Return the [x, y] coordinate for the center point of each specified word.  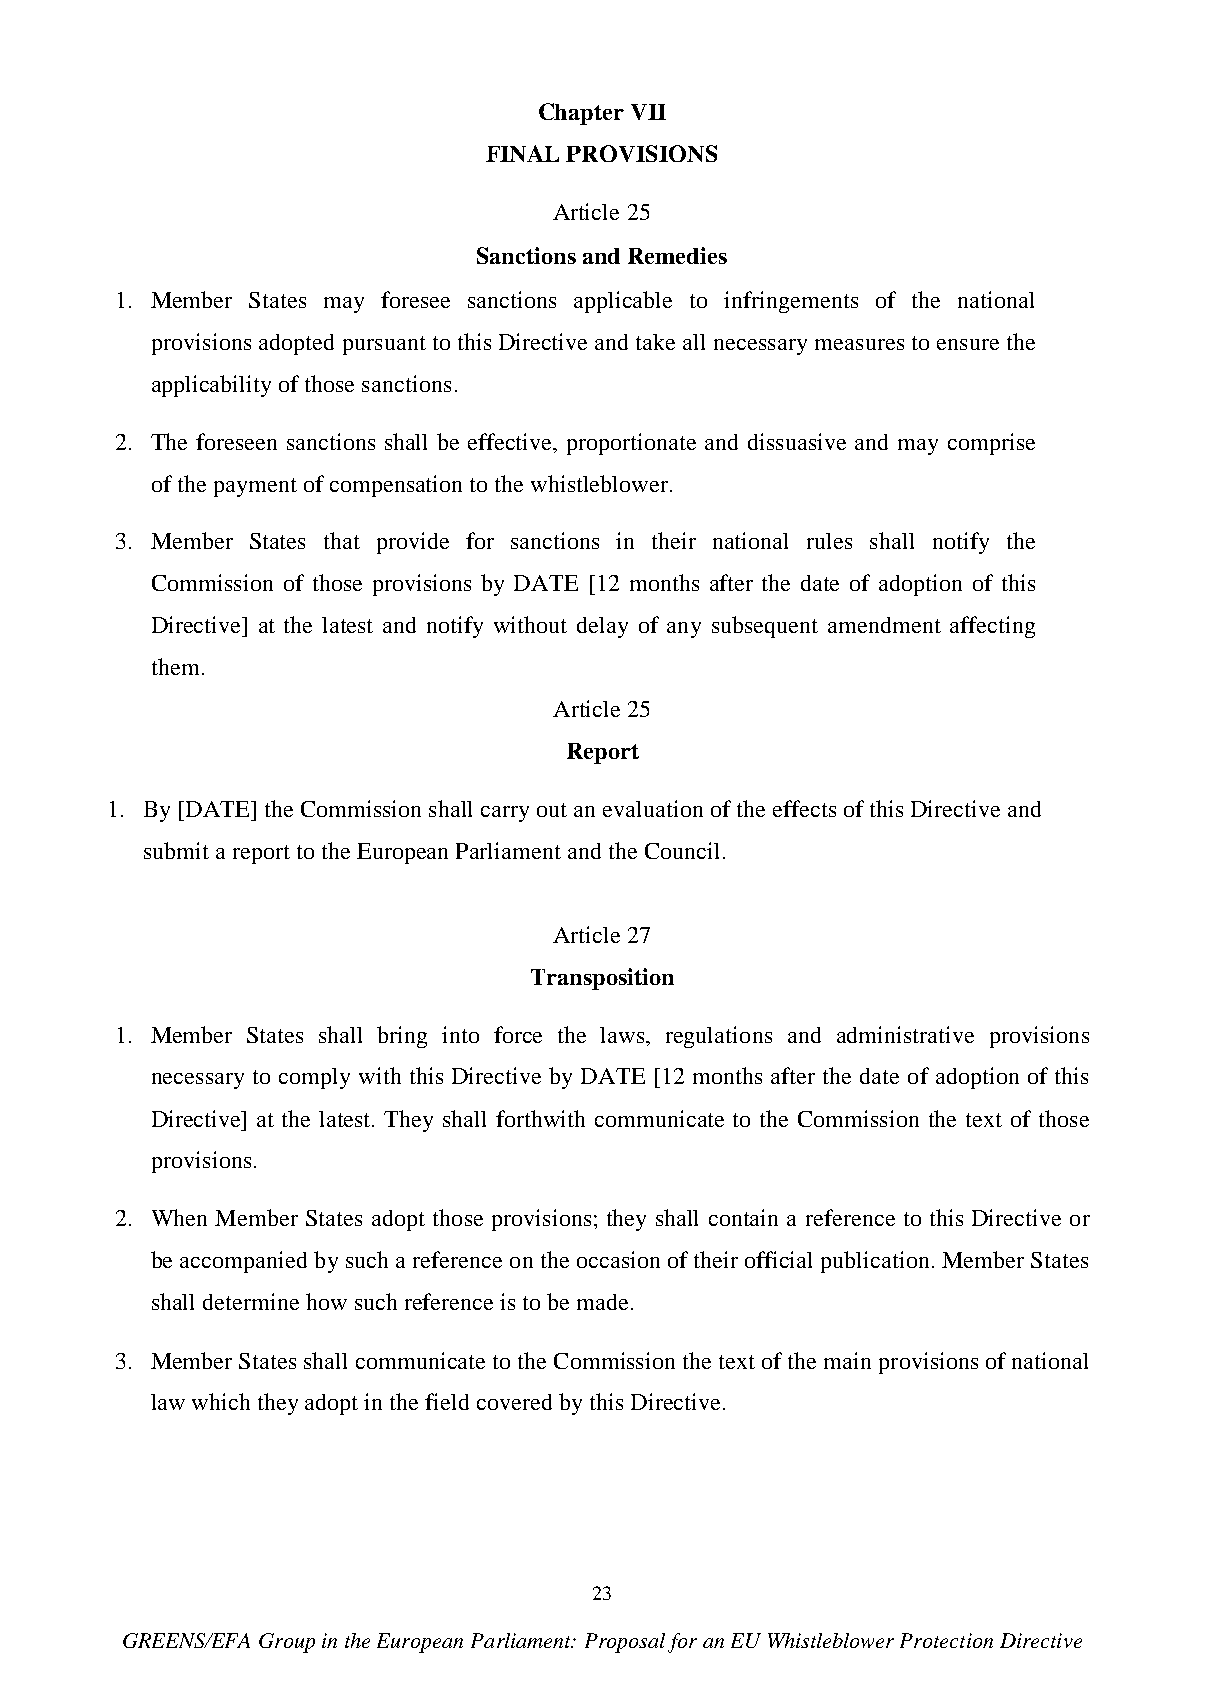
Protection [946, 1640]
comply [314, 1078]
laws [623, 1035]
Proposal [625, 1643]
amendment [884, 625]
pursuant [384, 345]
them [175, 666]
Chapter [581, 114]
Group [287, 1643]
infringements [791, 302]
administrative [905, 1034]
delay [602, 627]
